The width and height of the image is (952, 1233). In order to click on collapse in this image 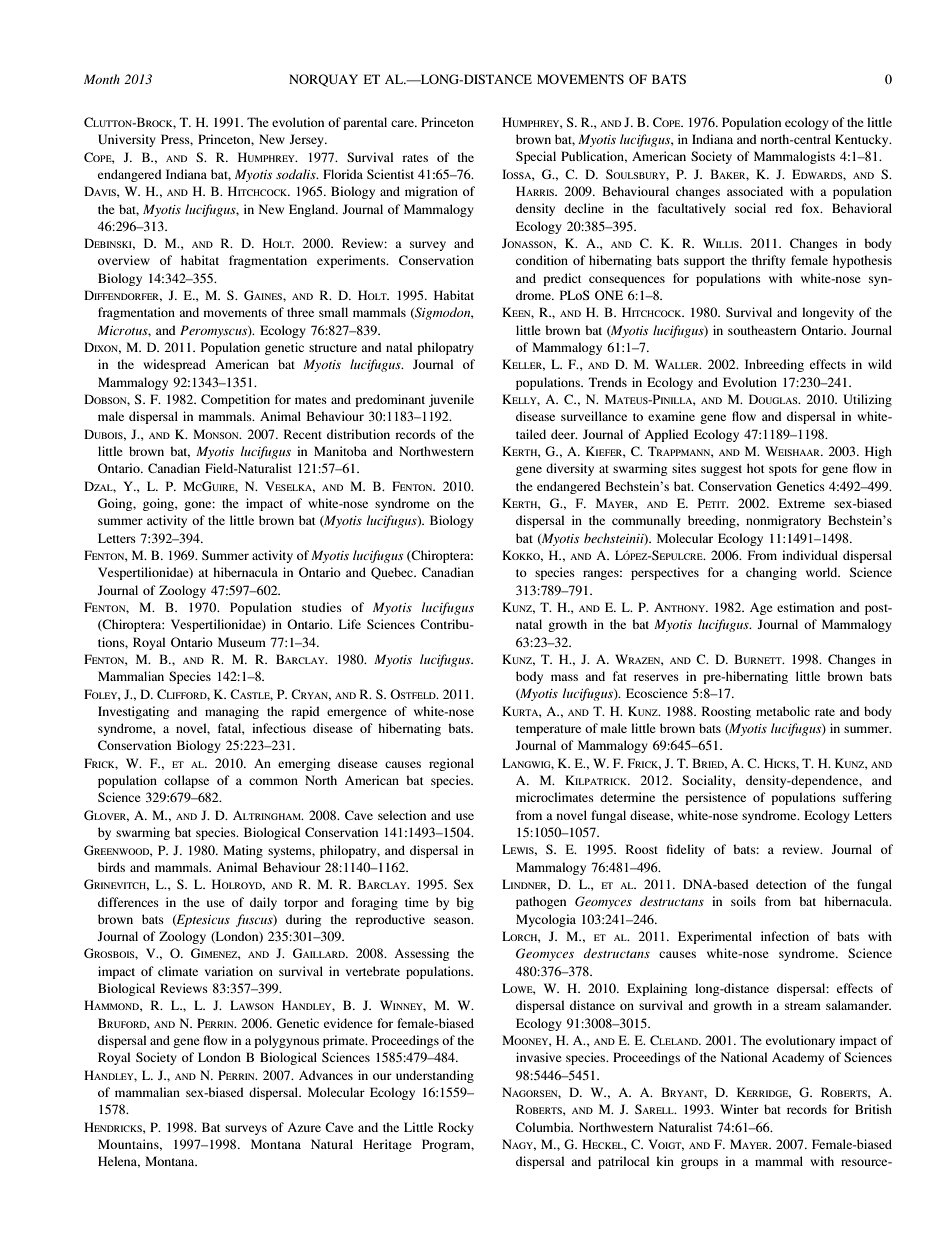, I will do `click(186, 781)`.
